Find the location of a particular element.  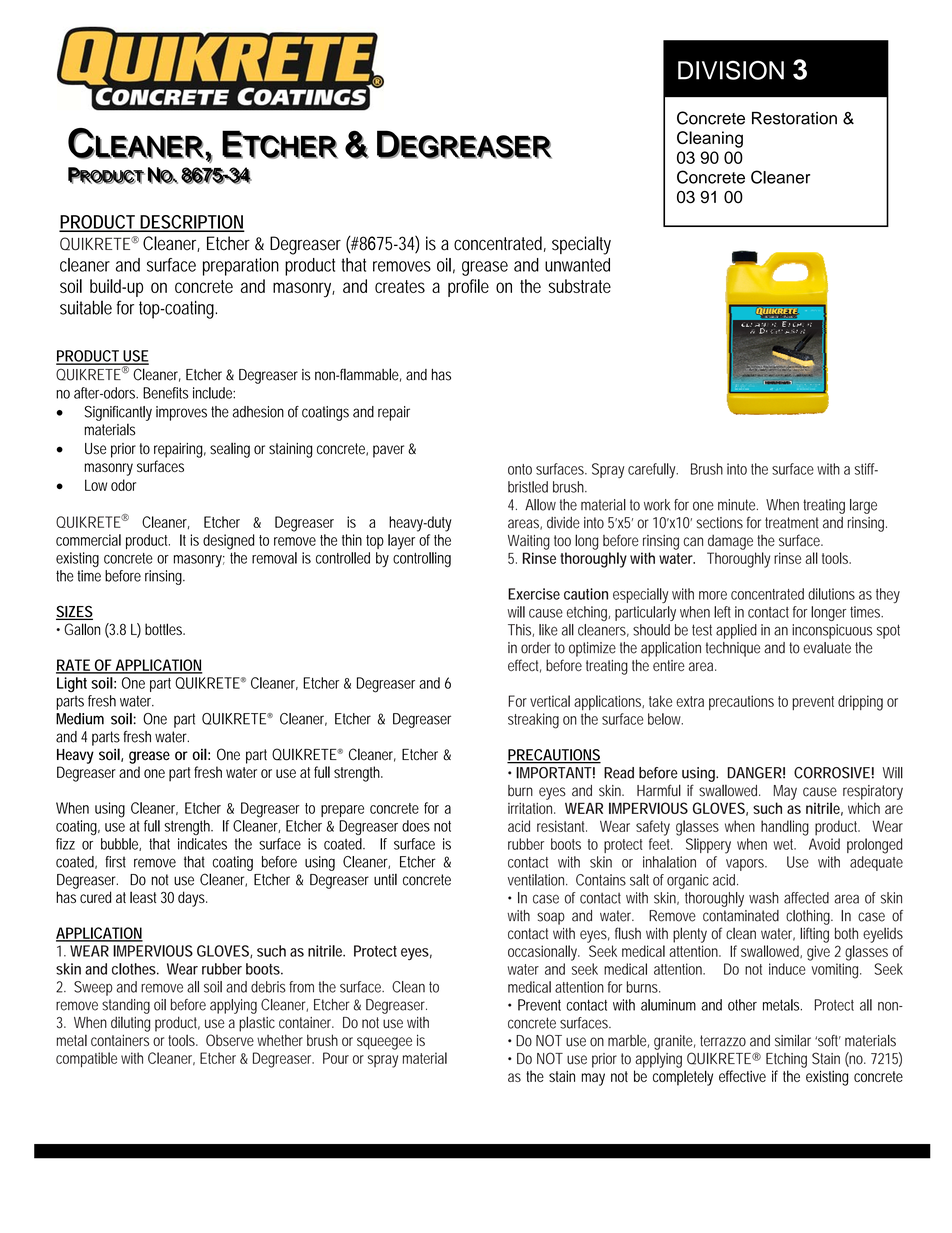

similar is located at coordinates (793, 1040).
